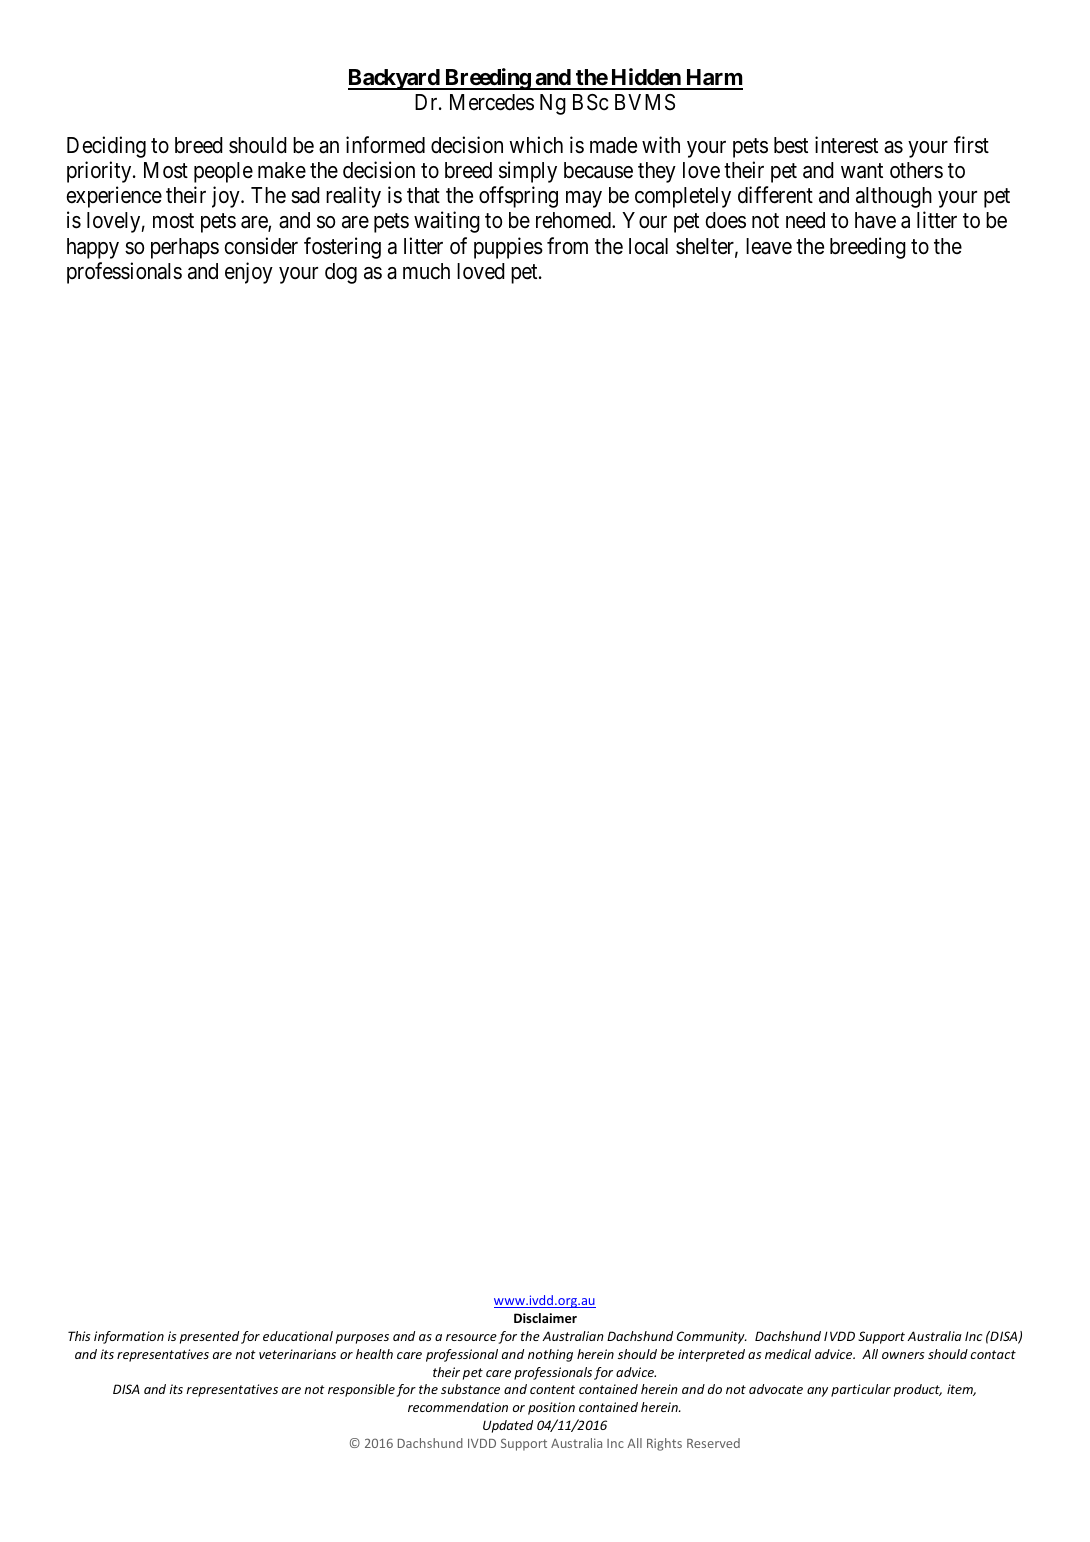  I want to click on dog, so click(341, 273).
